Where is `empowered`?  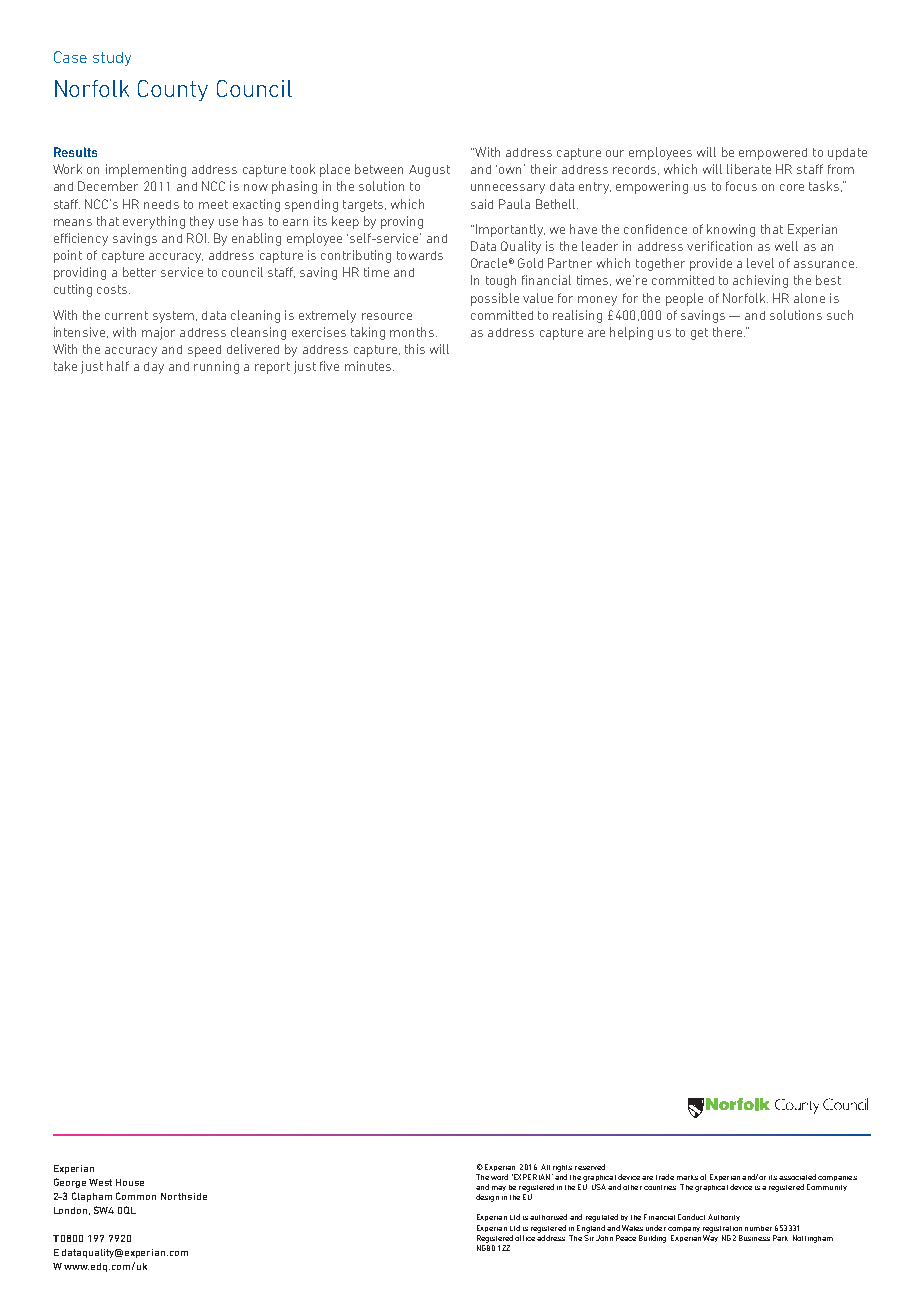 empowered is located at coordinates (773, 154).
